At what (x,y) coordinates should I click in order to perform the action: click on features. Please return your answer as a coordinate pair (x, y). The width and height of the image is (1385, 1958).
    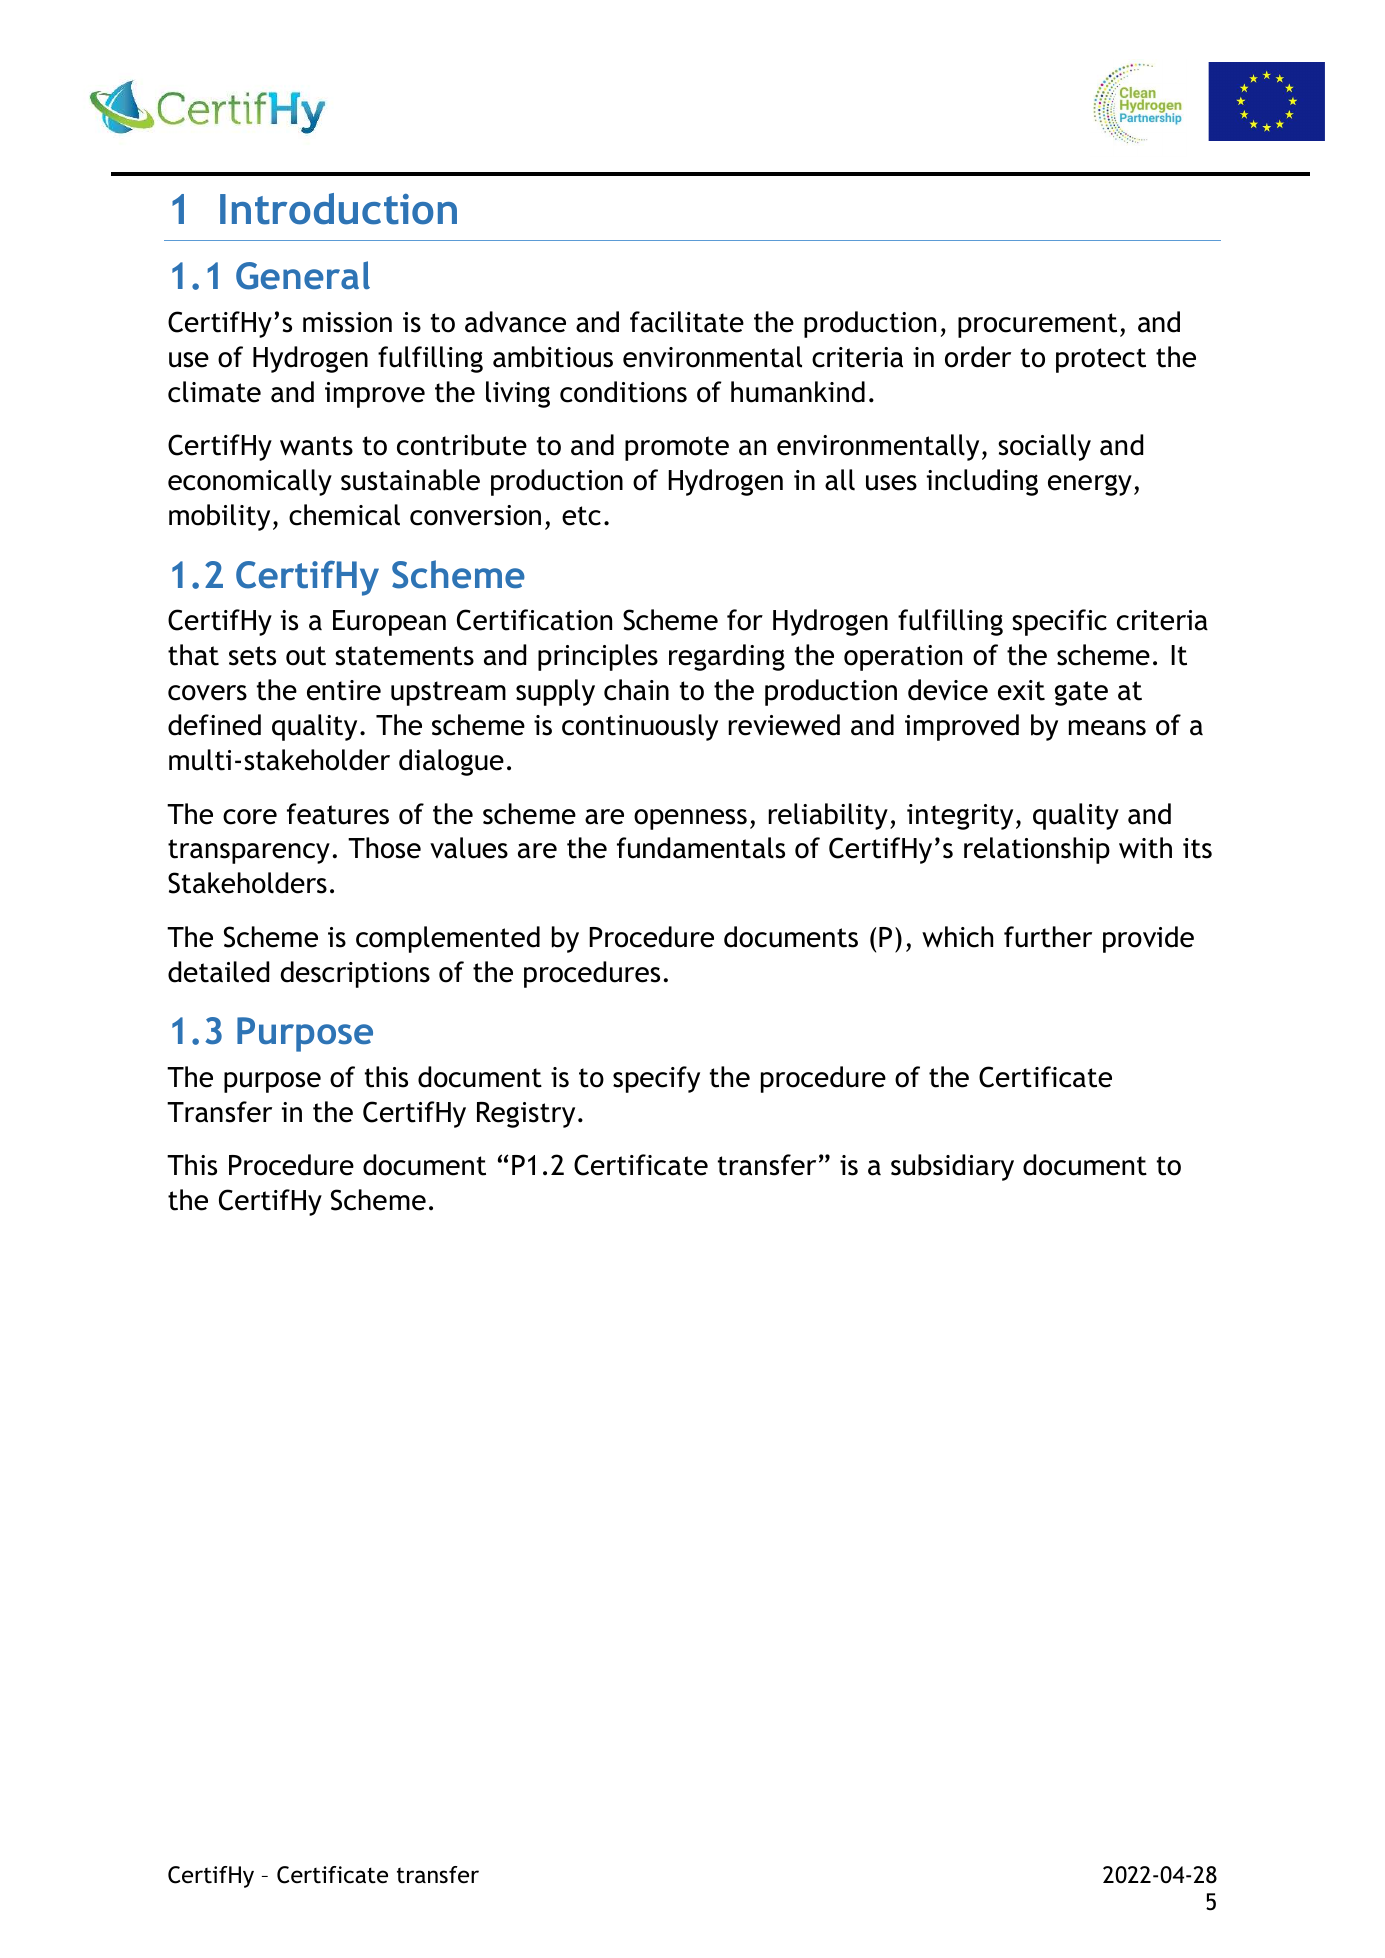
    Looking at the image, I should click on (338, 814).
